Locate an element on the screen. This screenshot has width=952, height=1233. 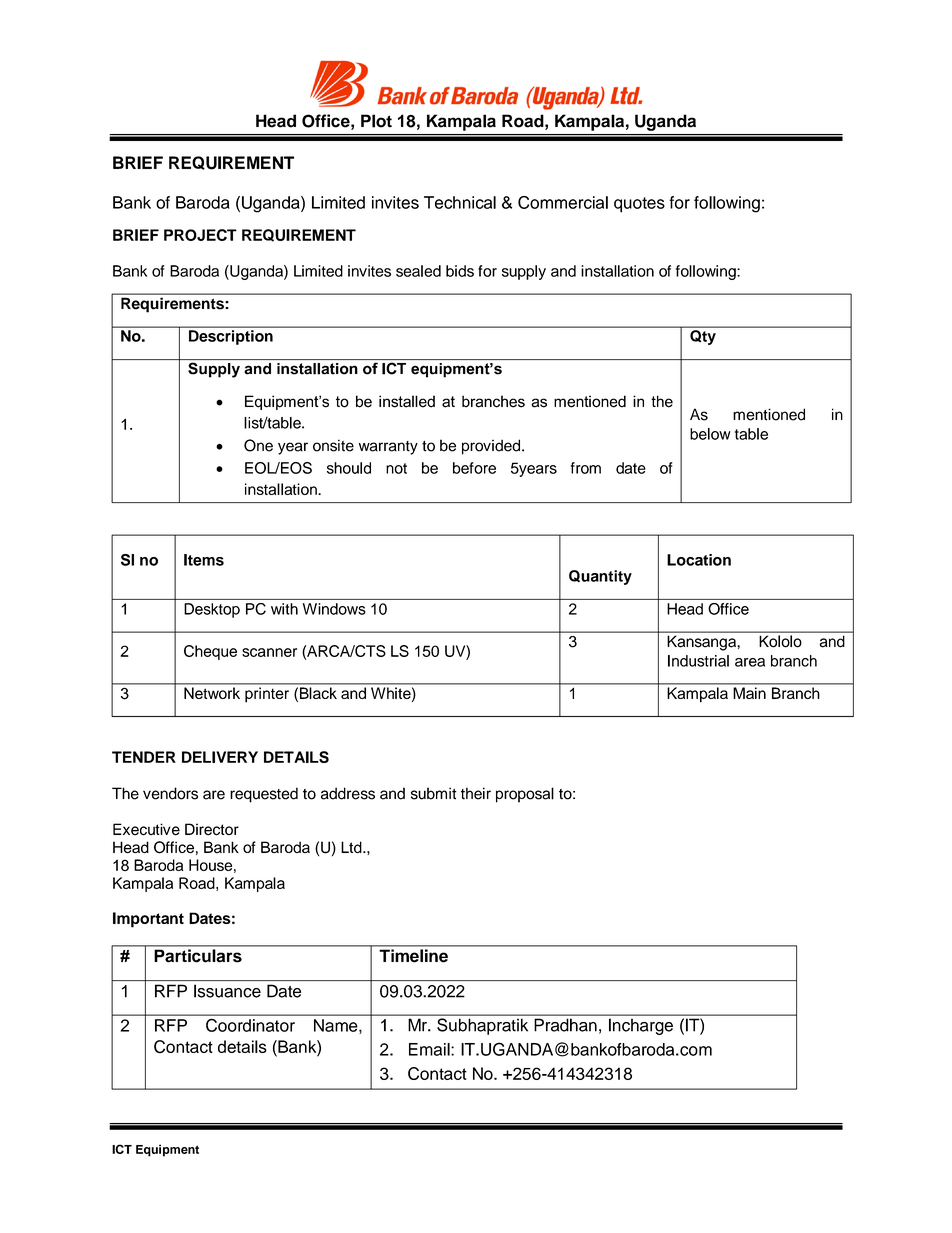
proposal is located at coordinates (525, 795).
